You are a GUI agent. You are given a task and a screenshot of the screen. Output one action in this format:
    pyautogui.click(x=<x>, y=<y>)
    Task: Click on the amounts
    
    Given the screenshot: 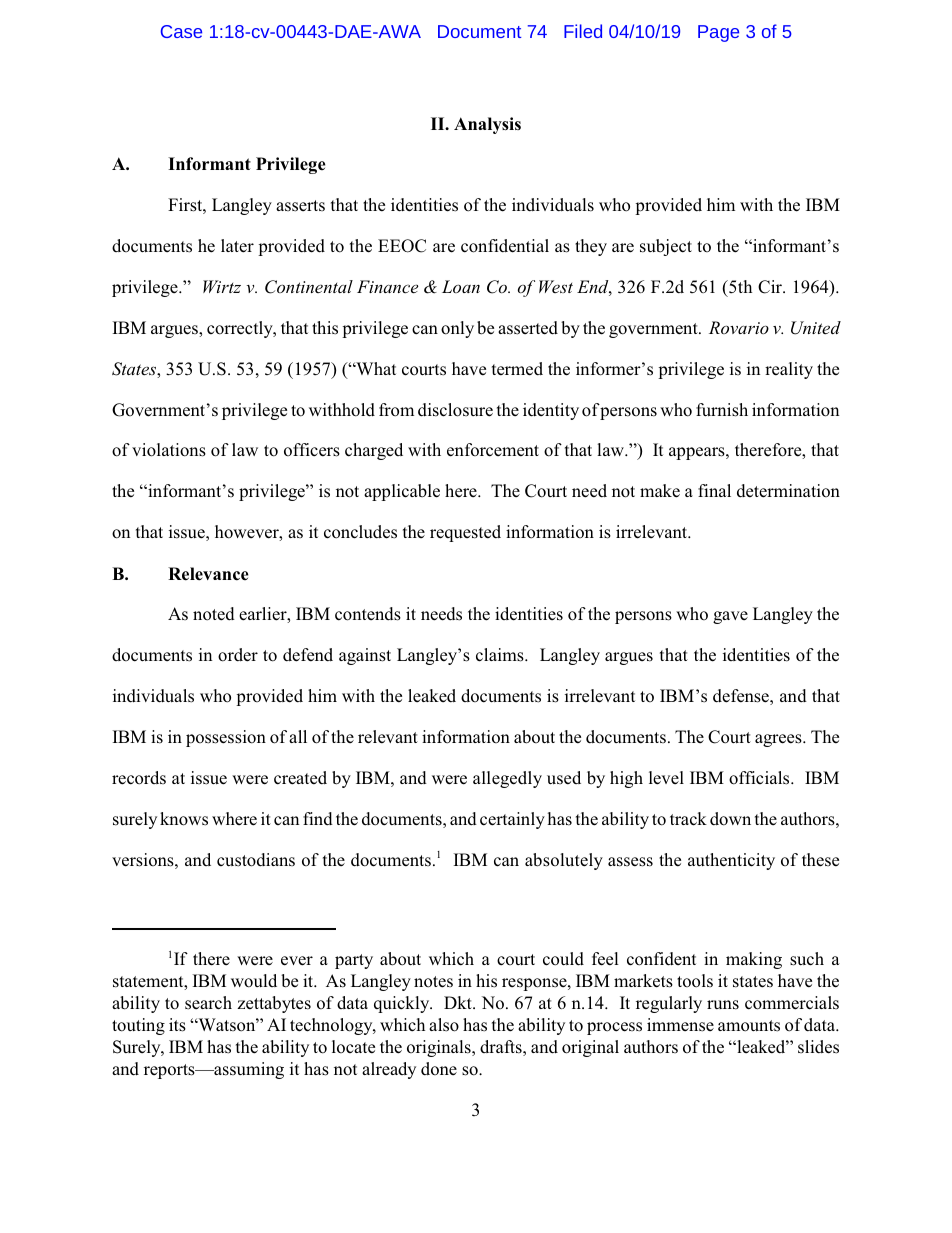 What is the action you would take?
    pyautogui.click(x=749, y=1026)
